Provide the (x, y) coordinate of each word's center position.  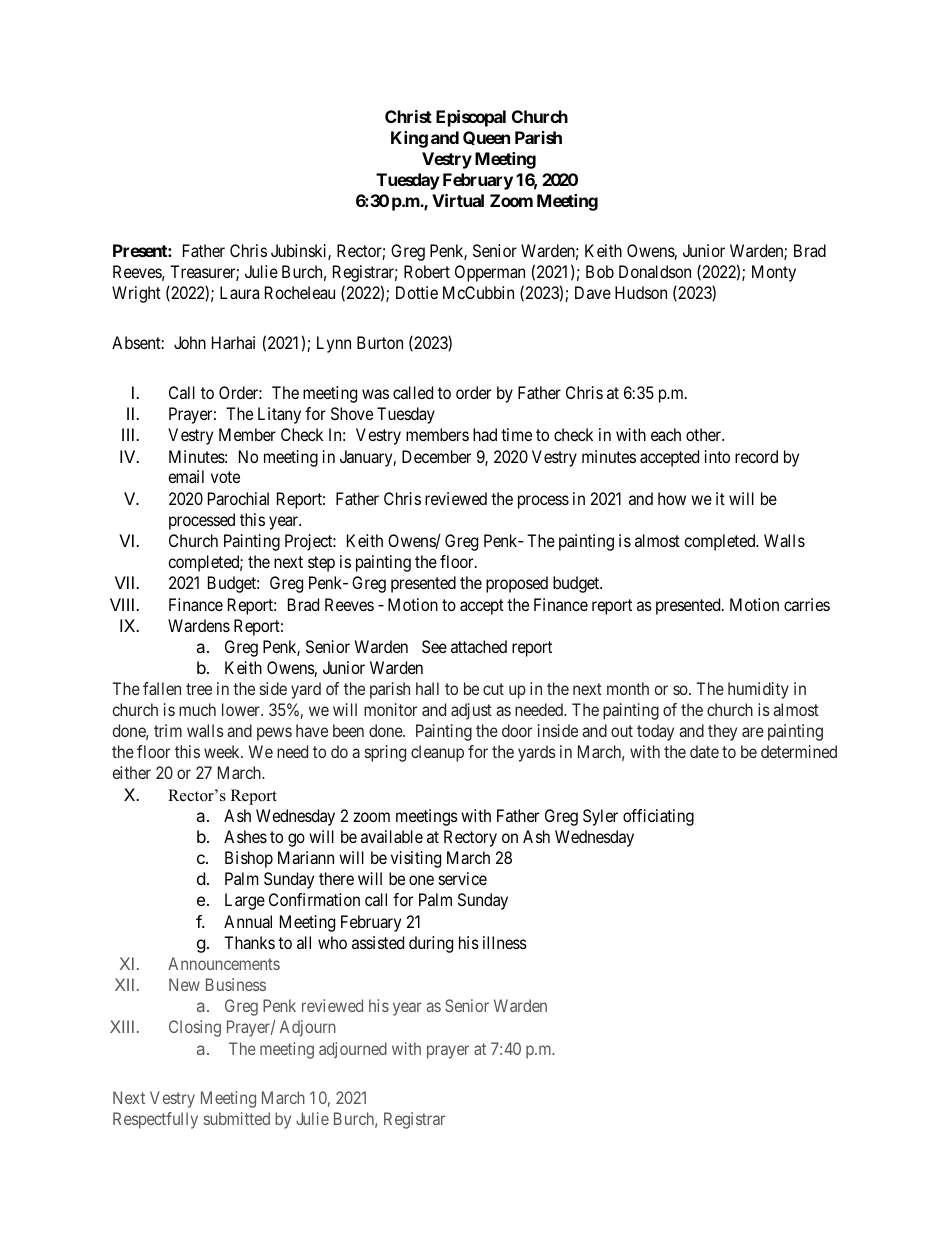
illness (505, 942)
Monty (774, 273)
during (431, 944)
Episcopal (471, 118)
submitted (237, 1118)
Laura (239, 292)
